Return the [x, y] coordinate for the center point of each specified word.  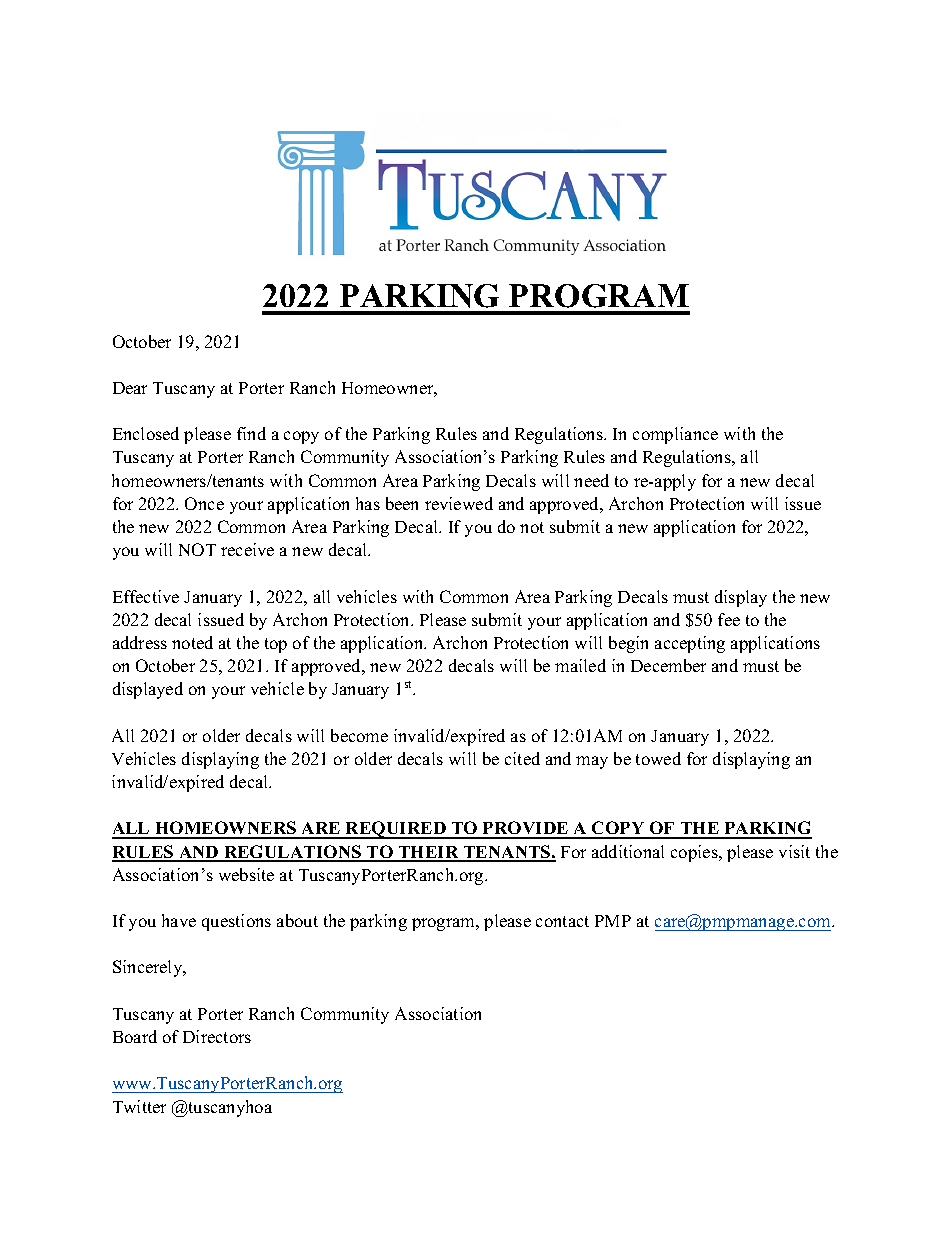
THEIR [429, 853]
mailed [580, 665]
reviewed [459, 503]
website [246, 874]
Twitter [139, 1106]
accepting [690, 644]
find [251, 433]
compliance [675, 435]
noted [192, 642]
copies [695, 853]
